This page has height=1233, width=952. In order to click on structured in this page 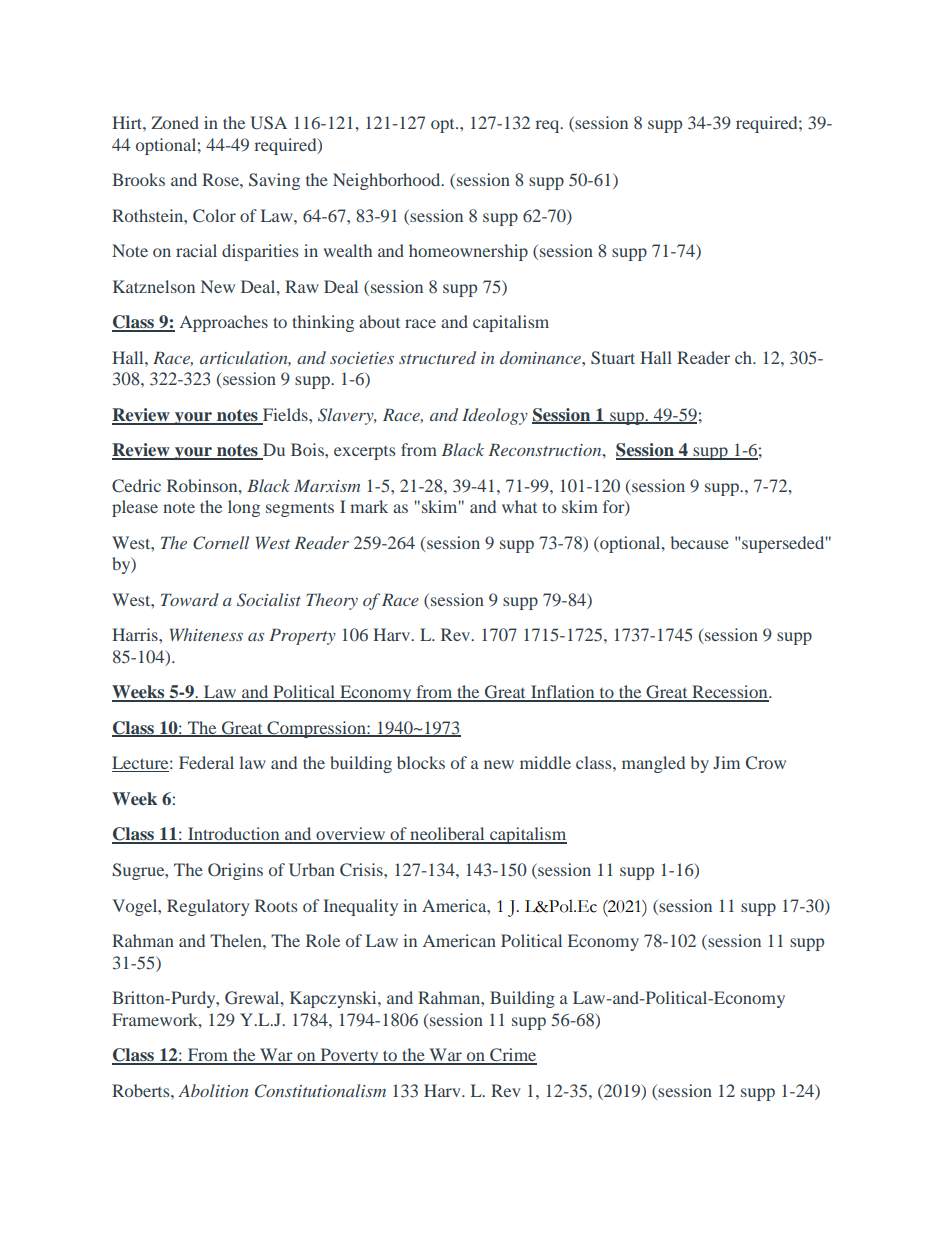, I will do `click(437, 357)`.
